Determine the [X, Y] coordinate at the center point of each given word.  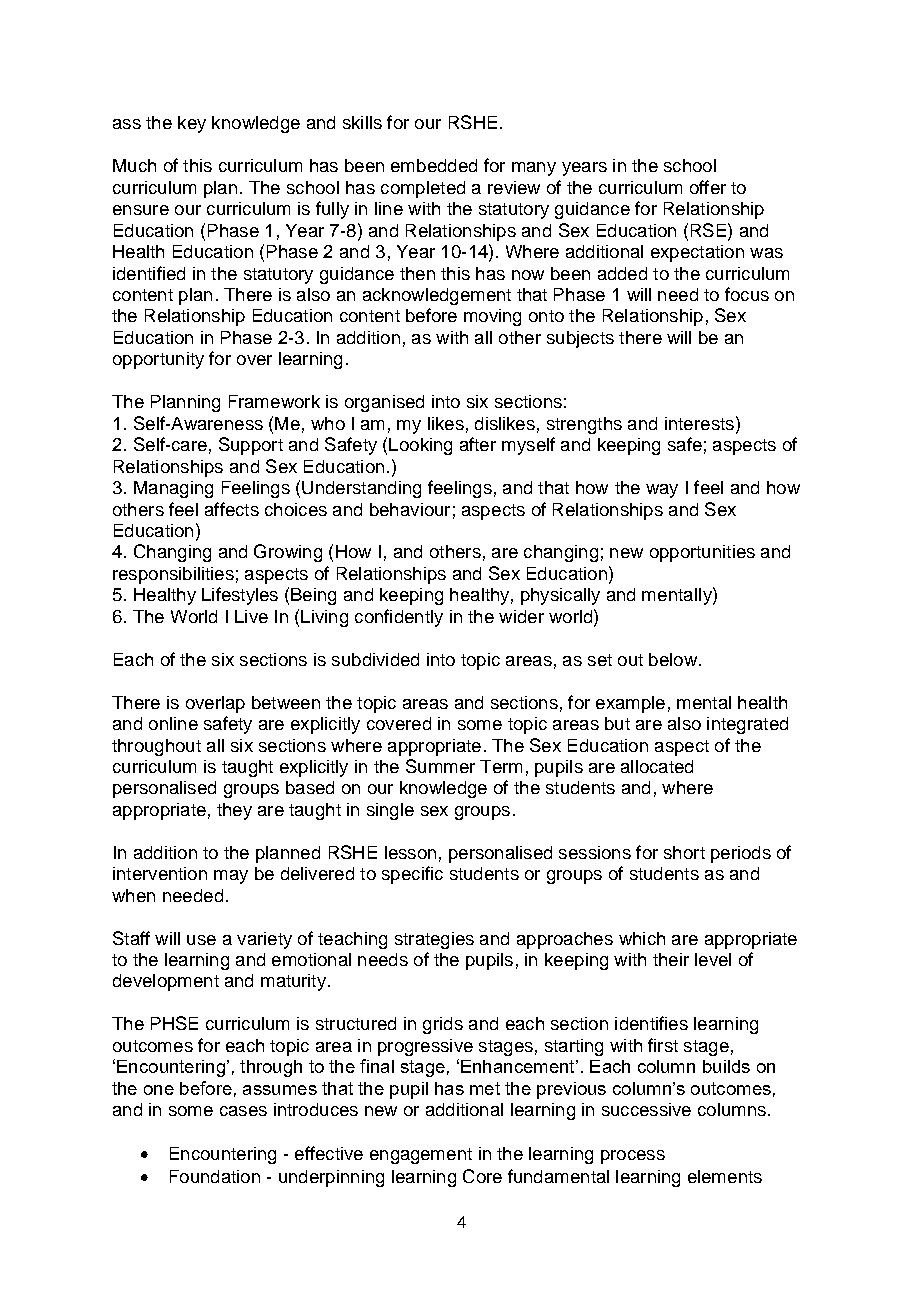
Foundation [215, 1176]
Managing [173, 489]
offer [708, 187]
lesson [410, 852]
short [684, 852]
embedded [434, 165]
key [192, 124]
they [234, 811]
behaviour [410, 509]
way [662, 491]
